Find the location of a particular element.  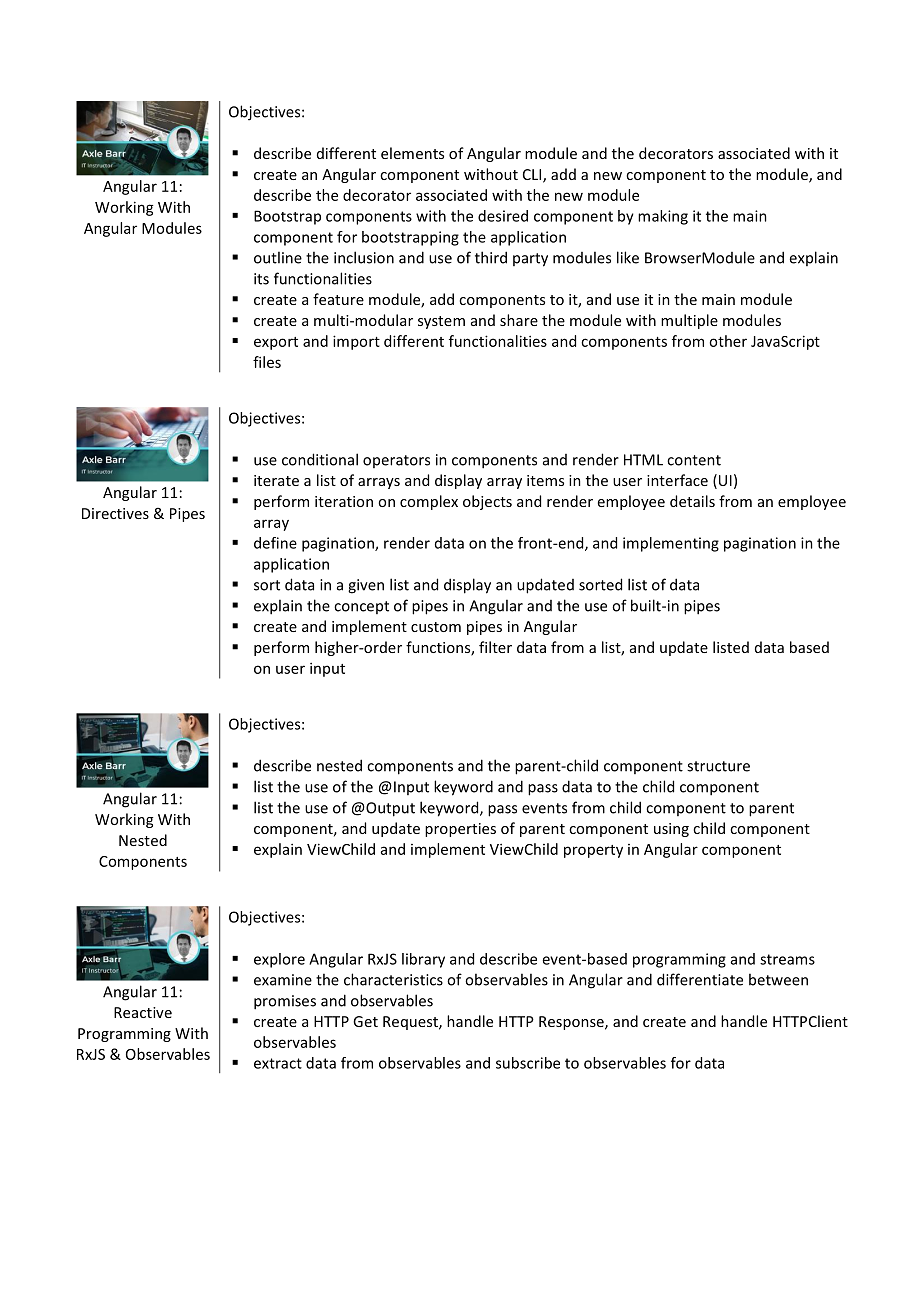

iterate is located at coordinates (276, 480).
